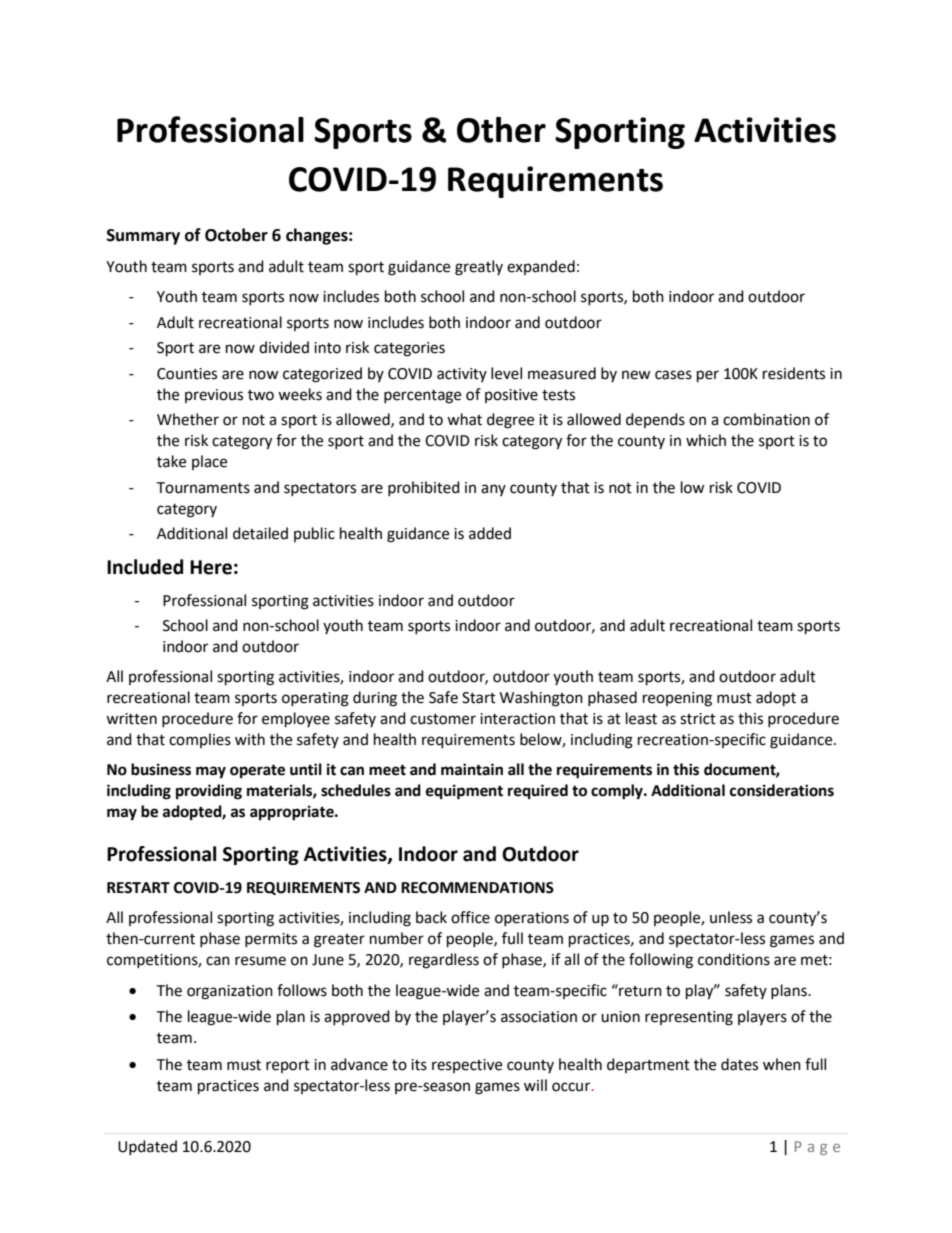 This screenshot has height=1233, width=952. I want to click on RECOMMENDATIONS, so click(477, 888).
